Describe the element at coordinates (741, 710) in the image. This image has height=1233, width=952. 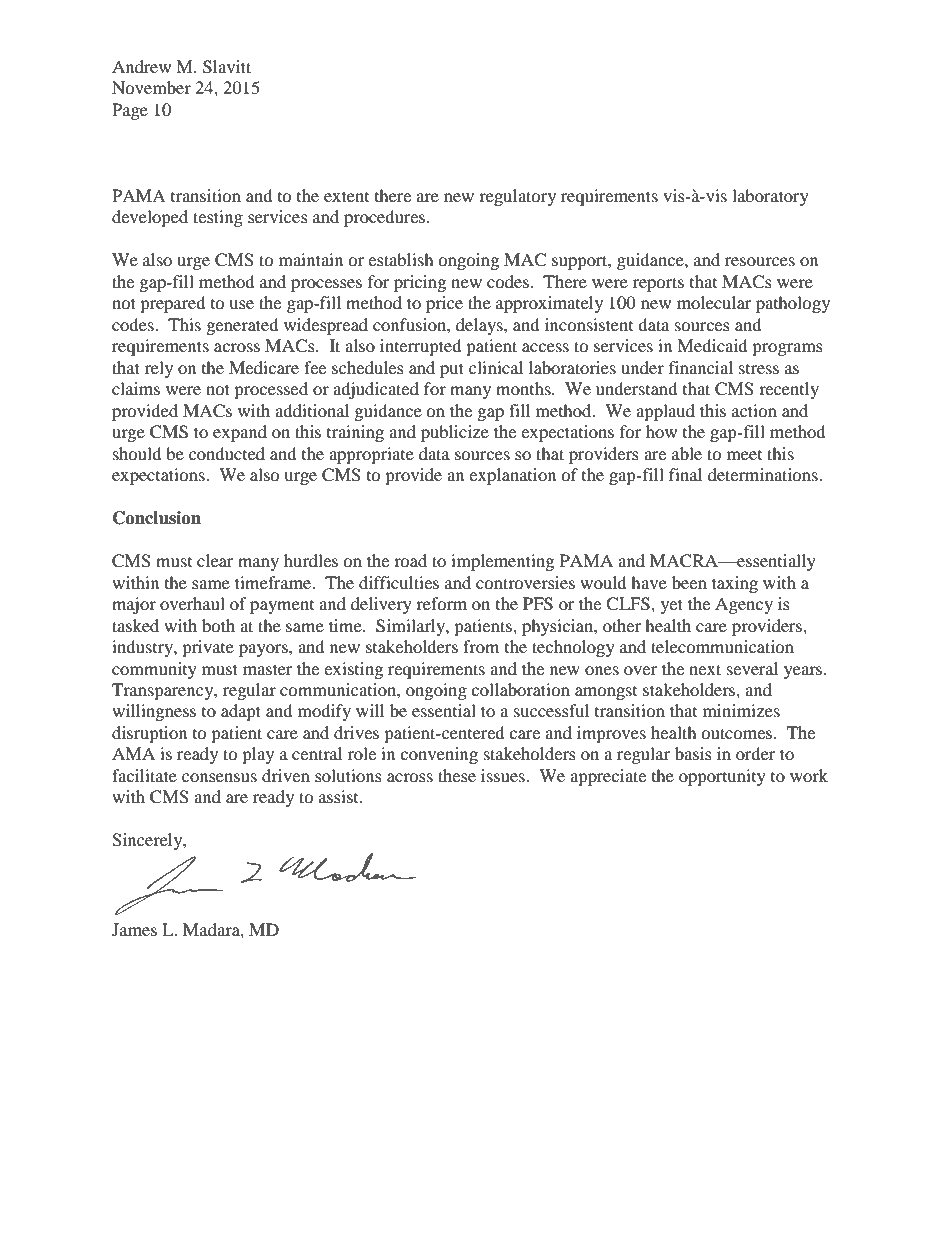
I see `minimizes` at that location.
